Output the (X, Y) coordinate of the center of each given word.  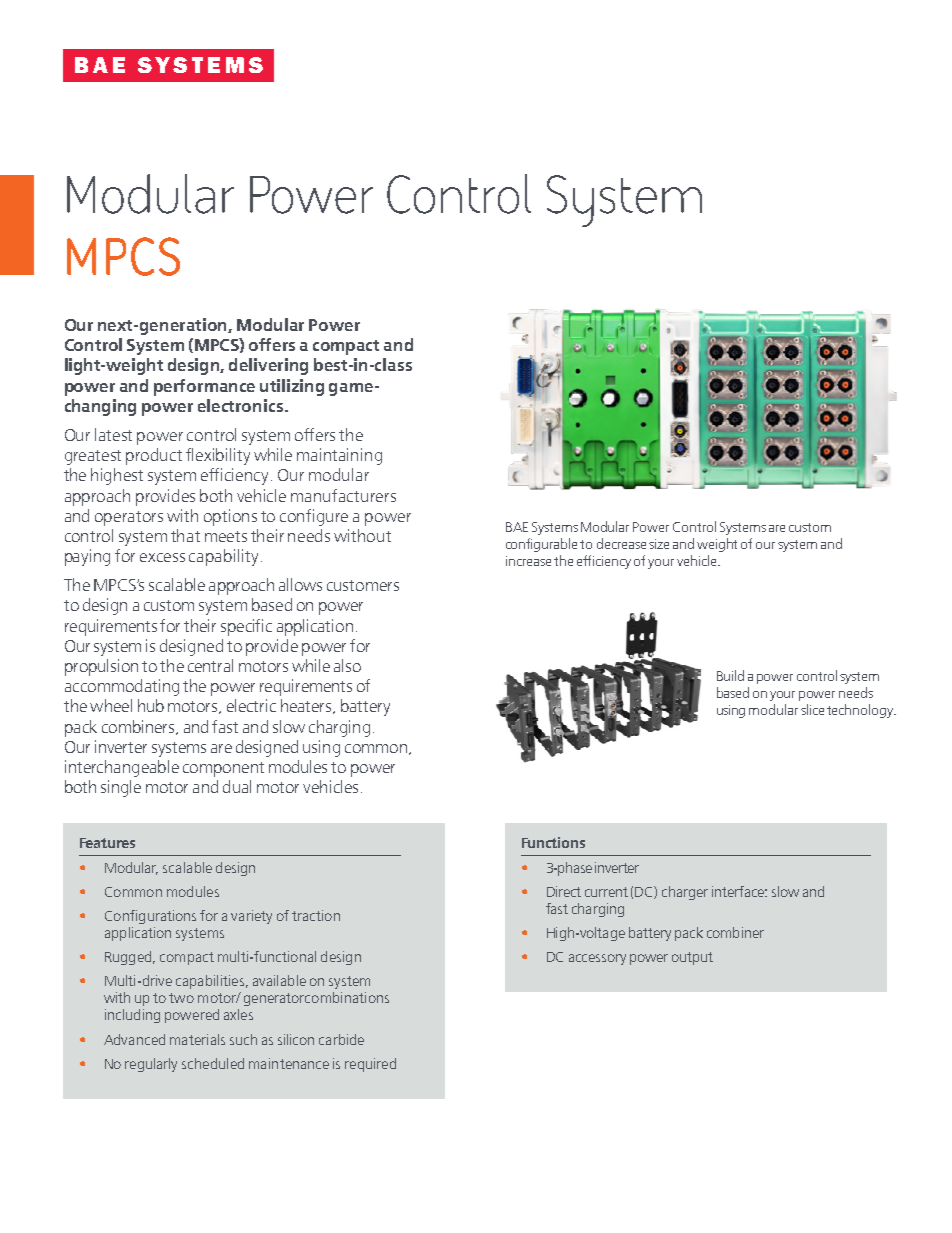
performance (204, 387)
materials (197, 1039)
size (659, 544)
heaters (307, 706)
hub (151, 705)
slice (812, 709)
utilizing (292, 387)
